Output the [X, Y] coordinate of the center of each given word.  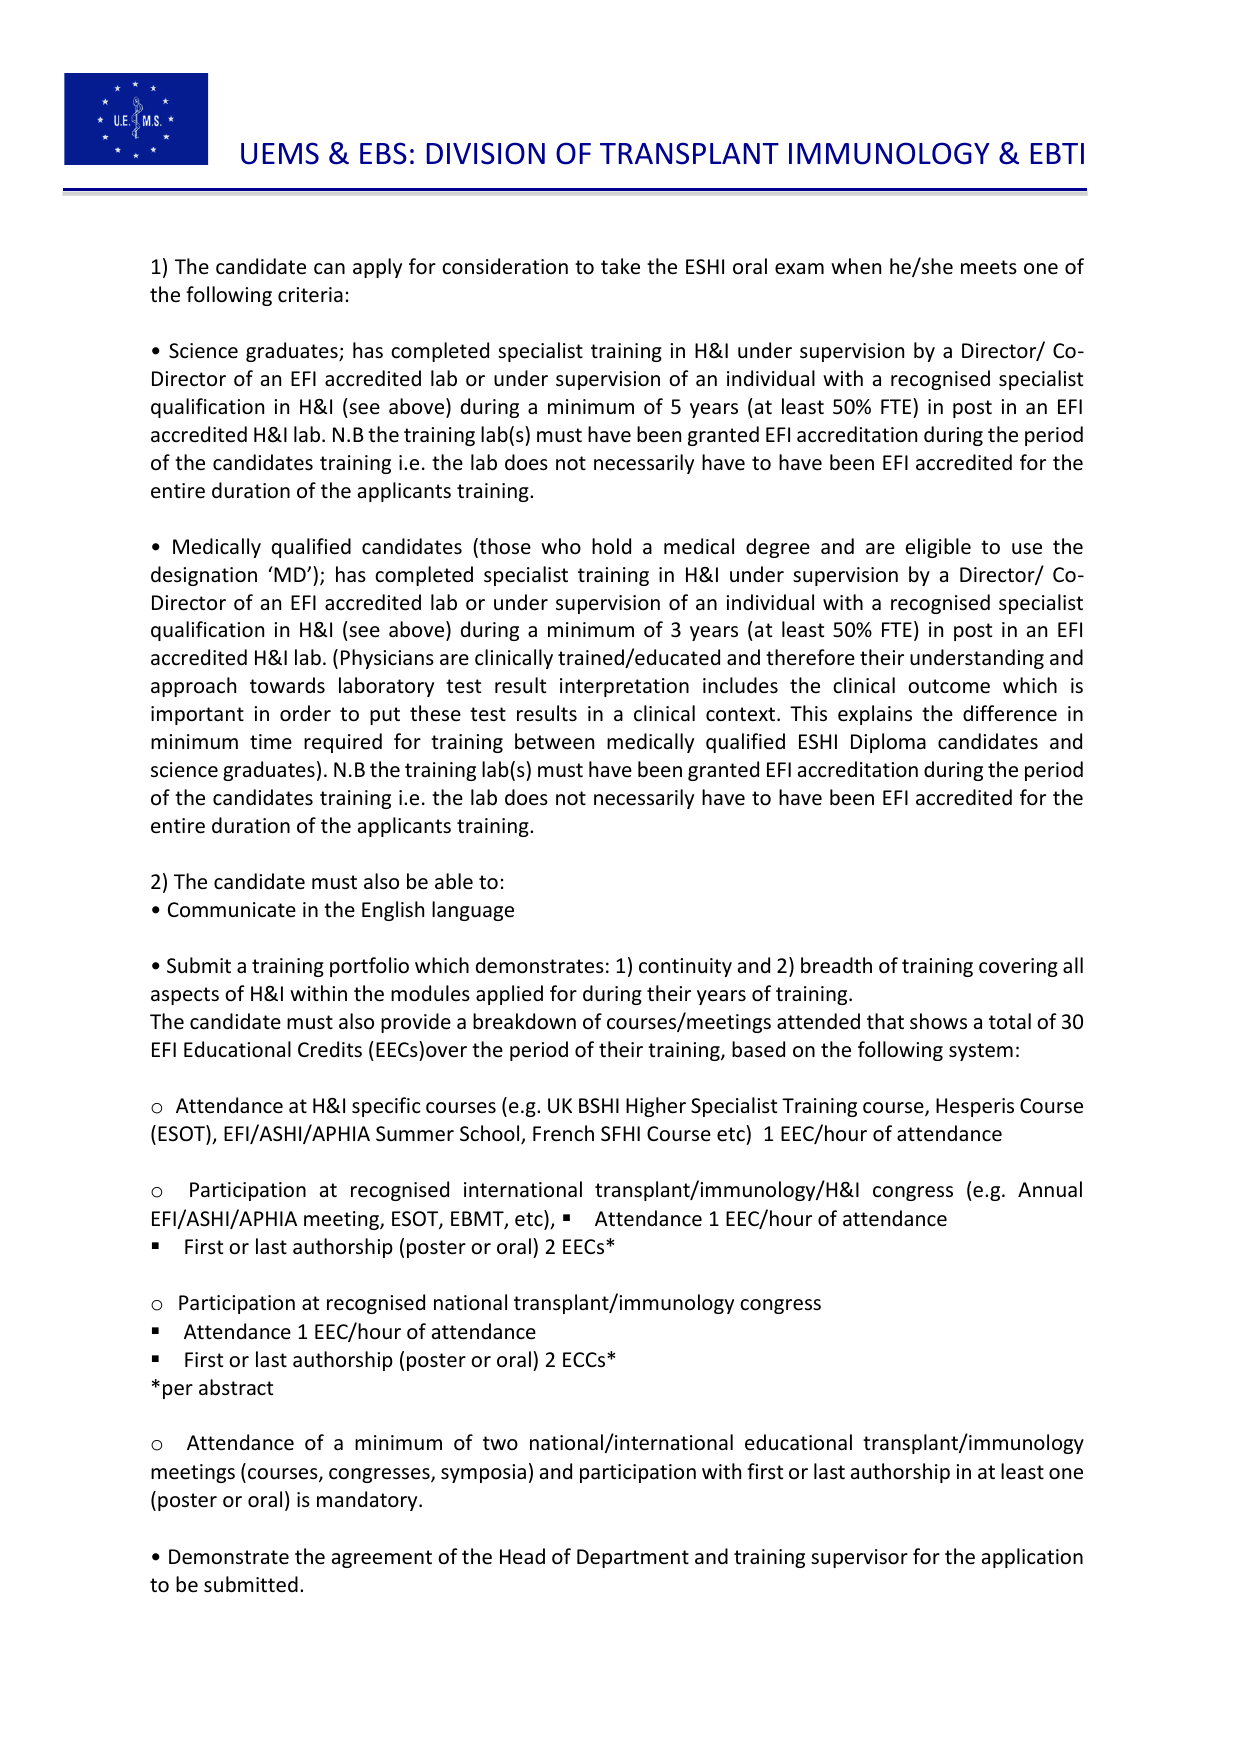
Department [633, 1558]
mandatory [368, 1501]
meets [989, 267]
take [620, 266]
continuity [685, 967]
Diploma [888, 743]
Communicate [232, 910]
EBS [383, 153]
